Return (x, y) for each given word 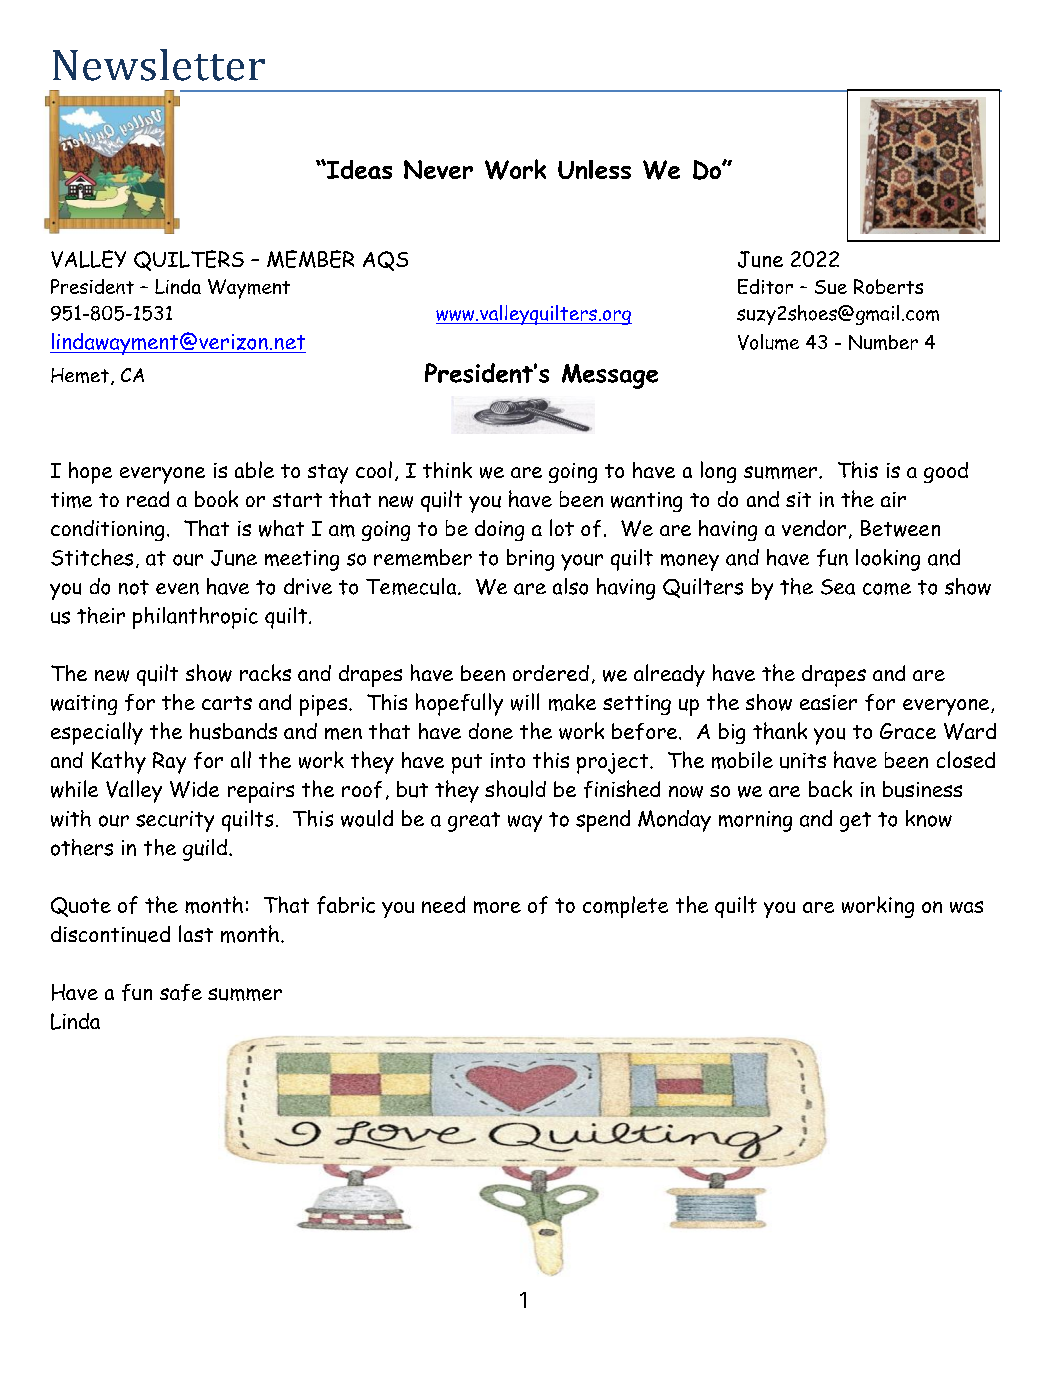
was (966, 907)
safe (181, 992)
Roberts (888, 286)
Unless (594, 169)
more (497, 907)
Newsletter (159, 65)
